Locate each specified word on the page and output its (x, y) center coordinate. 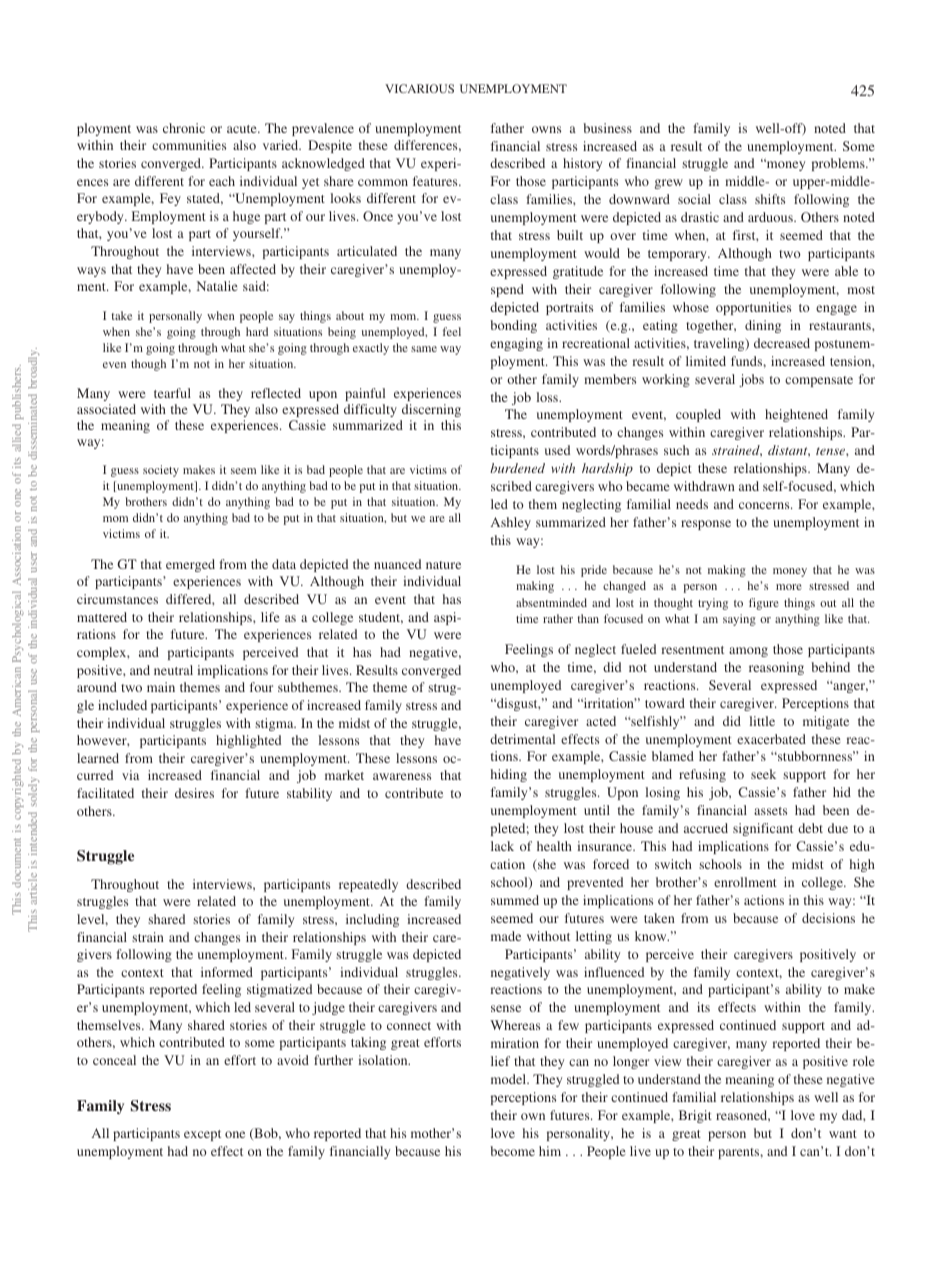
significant (763, 829)
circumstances (117, 599)
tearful (172, 393)
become (512, 1151)
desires (194, 793)
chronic (184, 128)
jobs (751, 380)
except (202, 1135)
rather (558, 618)
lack (502, 846)
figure (764, 604)
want (843, 1134)
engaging (516, 344)
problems (839, 164)
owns (546, 129)
